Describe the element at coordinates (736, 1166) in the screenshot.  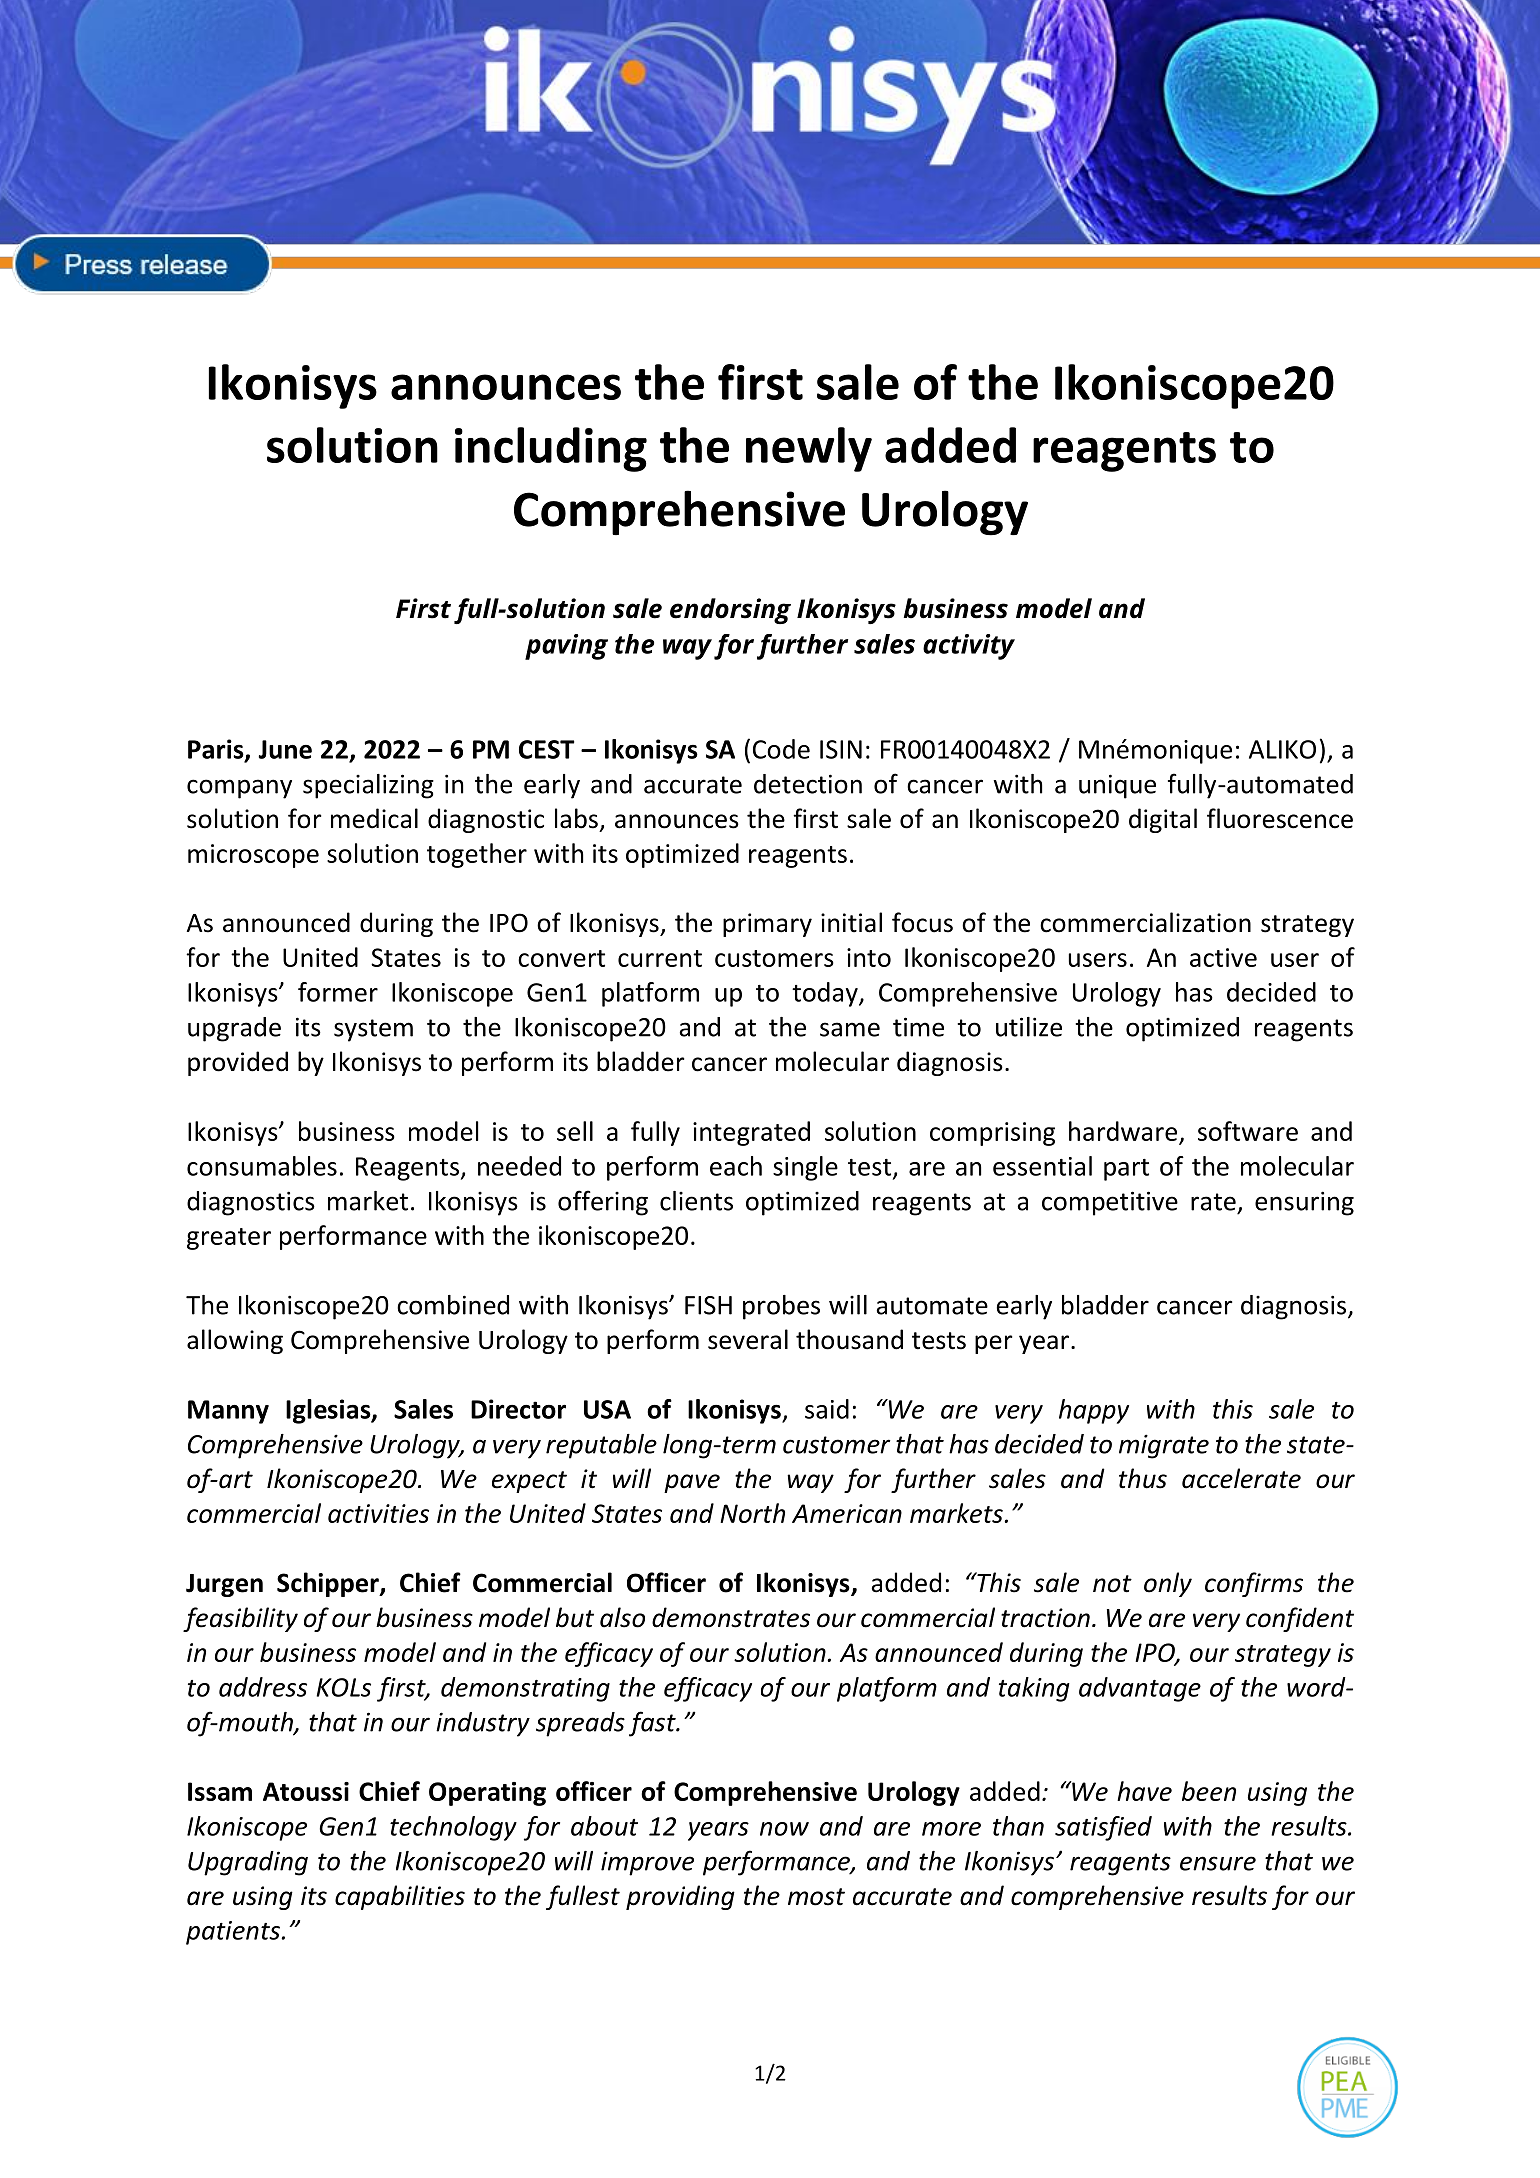
I see `each` at that location.
